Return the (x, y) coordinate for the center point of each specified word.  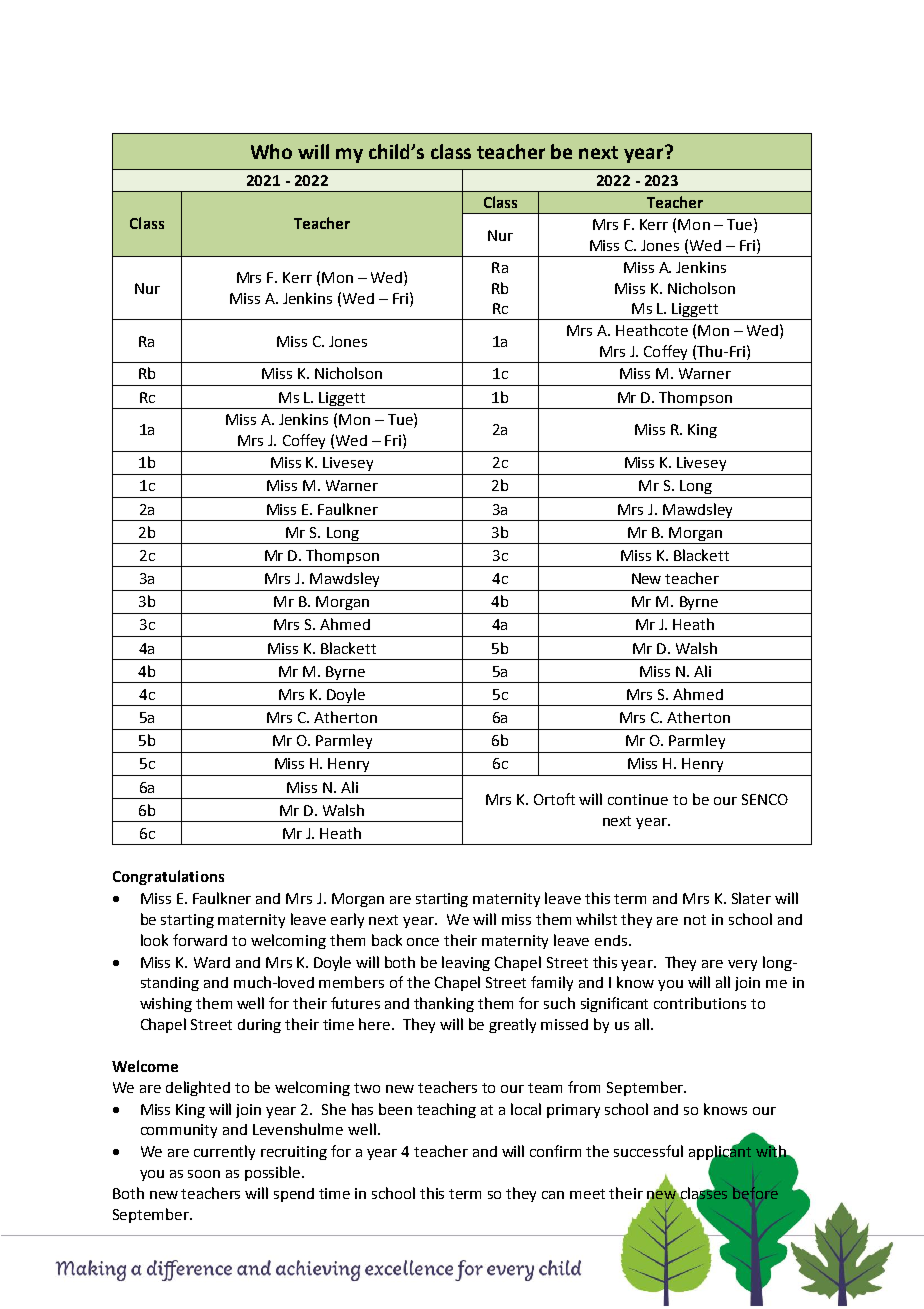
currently (224, 1152)
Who (271, 151)
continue (638, 799)
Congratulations (168, 877)
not (695, 920)
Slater (751, 898)
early (347, 920)
